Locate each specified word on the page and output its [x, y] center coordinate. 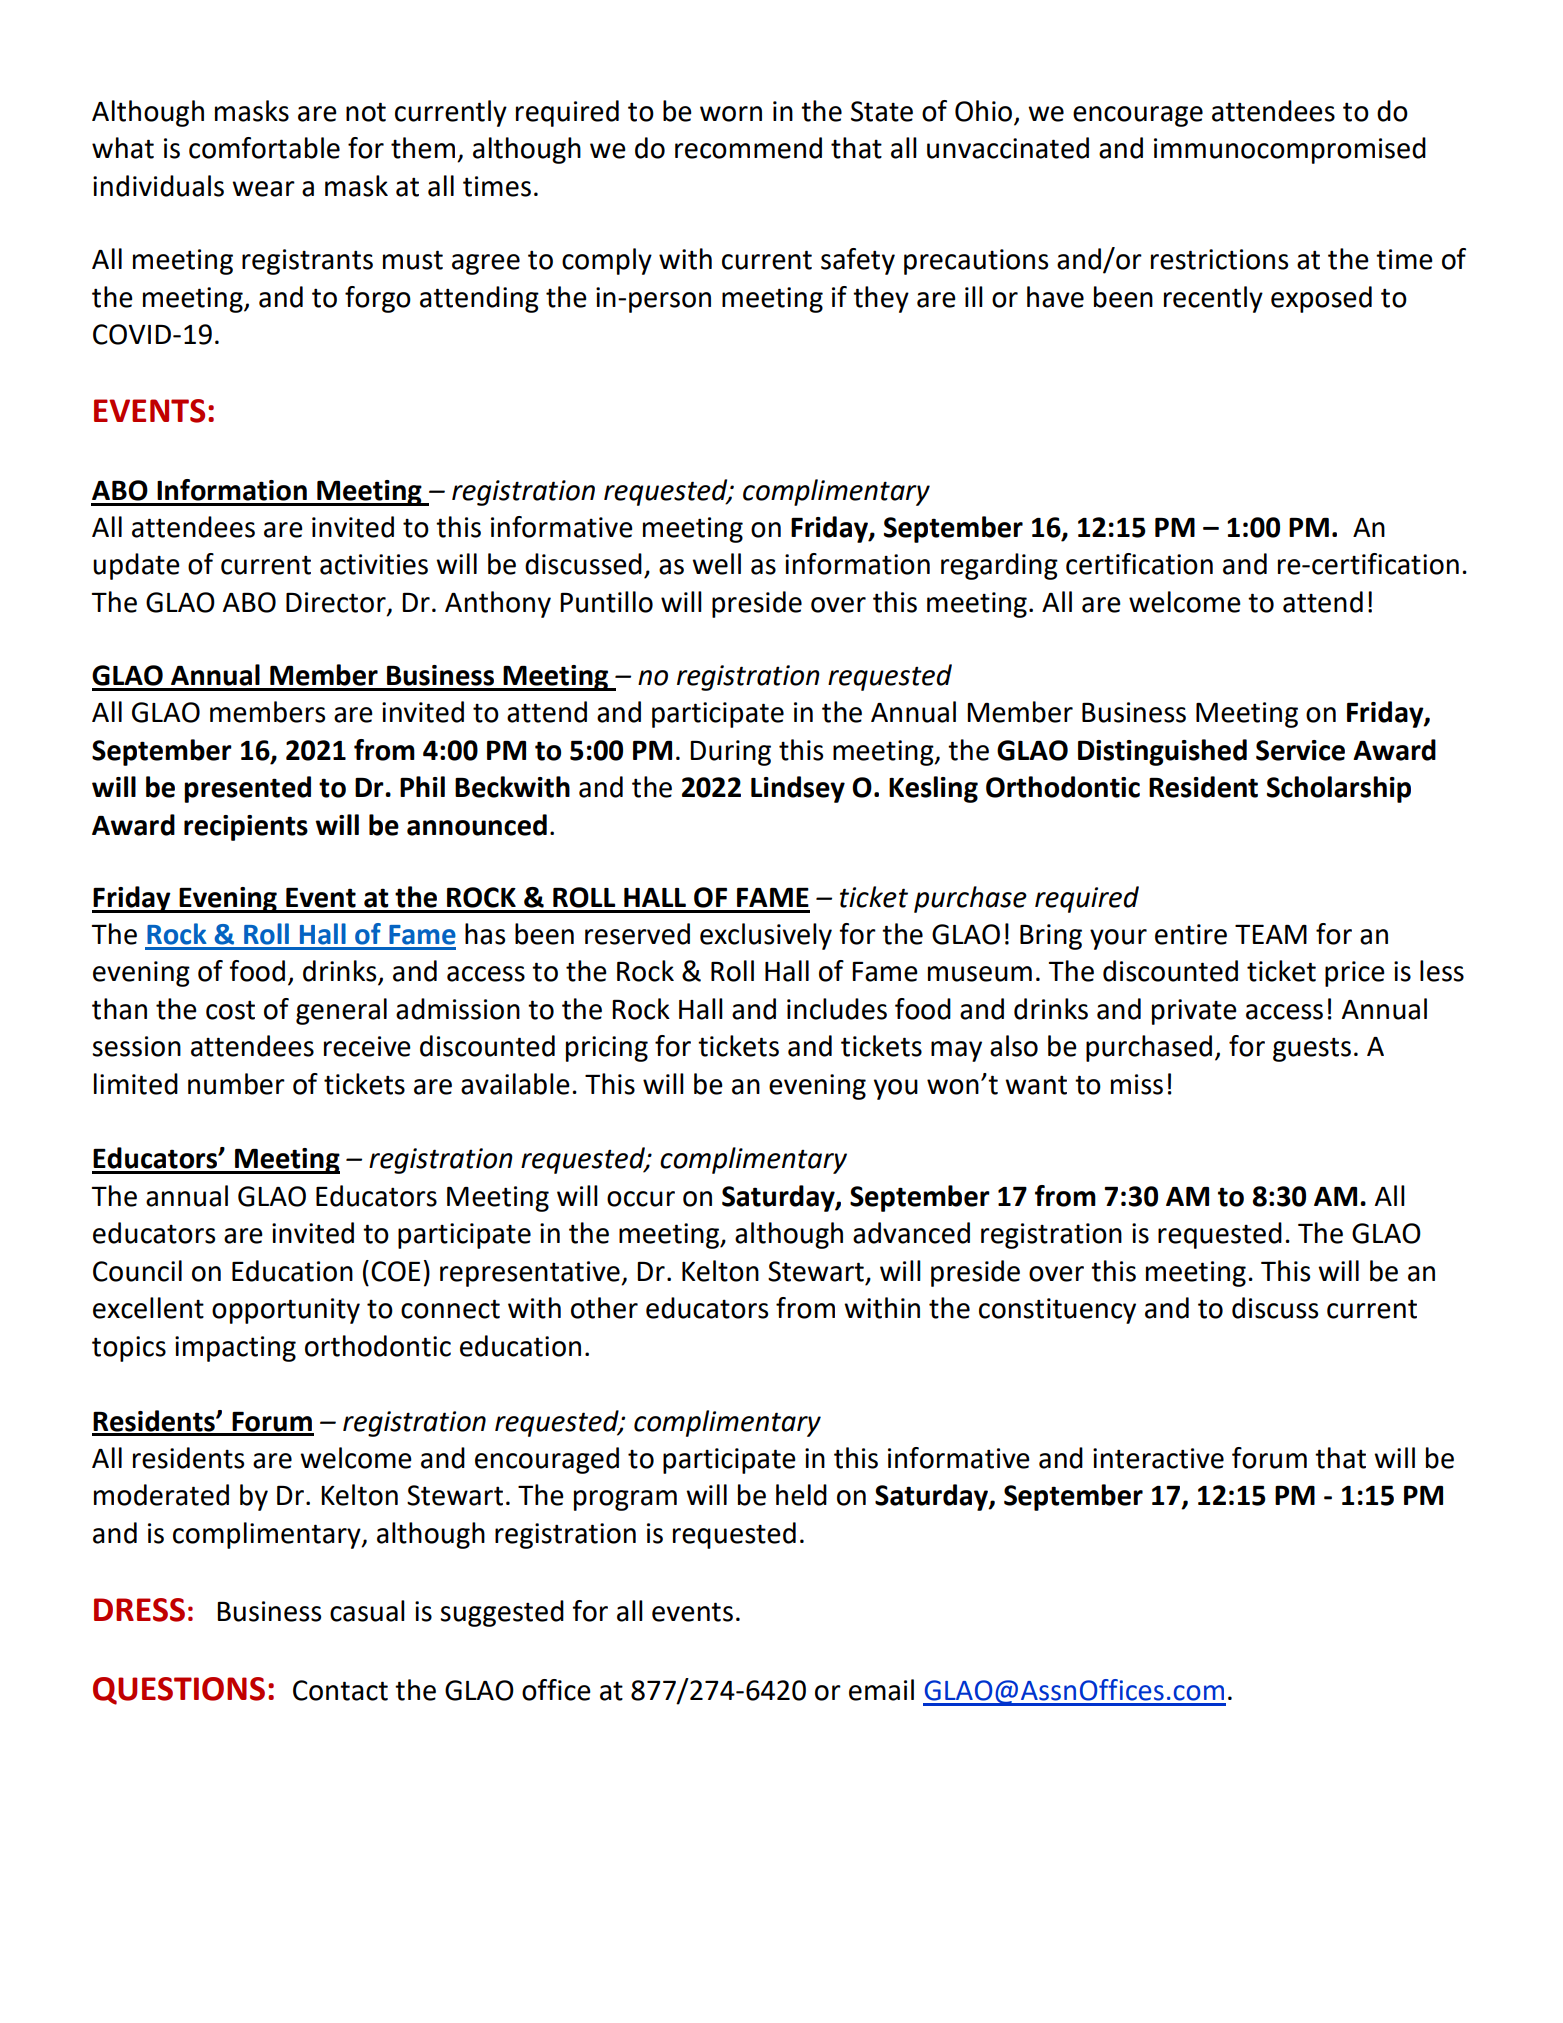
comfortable [264, 148]
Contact [340, 1690]
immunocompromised [1290, 150]
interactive [1158, 1458]
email [881, 1690]
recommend [748, 148]
